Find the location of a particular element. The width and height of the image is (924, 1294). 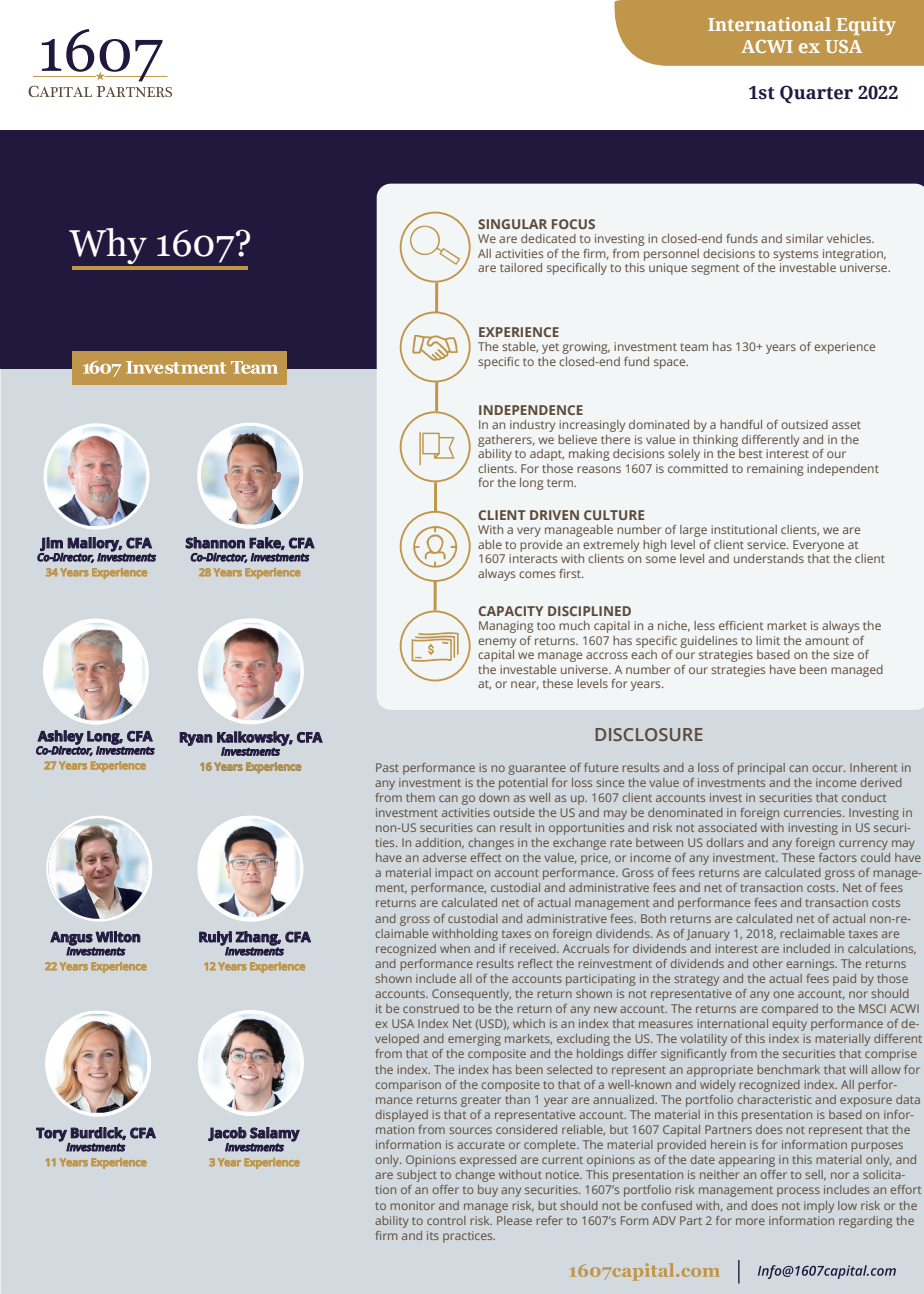

amount is located at coordinates (827, 641).
